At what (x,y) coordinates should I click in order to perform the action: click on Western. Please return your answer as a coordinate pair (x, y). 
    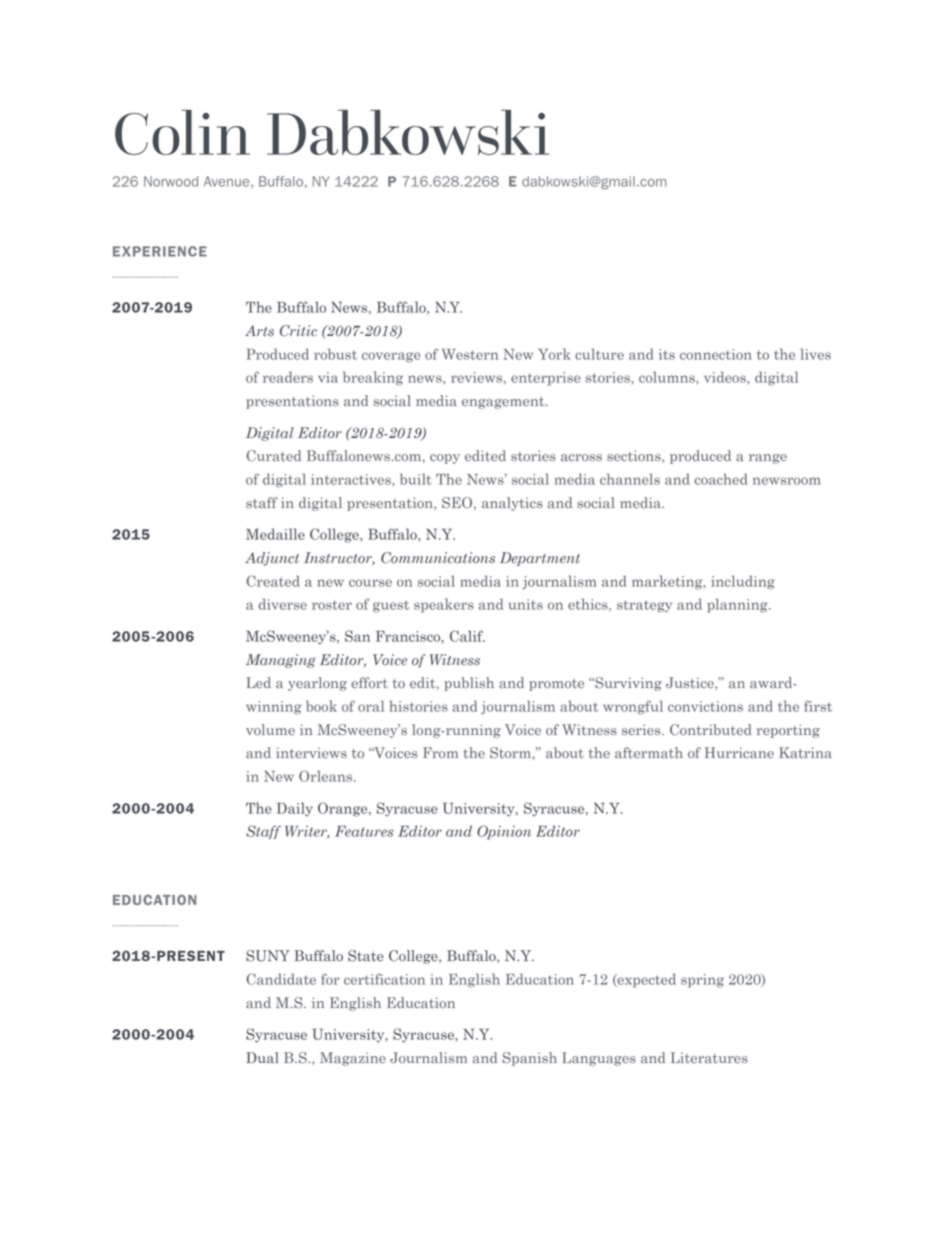
    Looking at the image, I should click on (470, 354).
